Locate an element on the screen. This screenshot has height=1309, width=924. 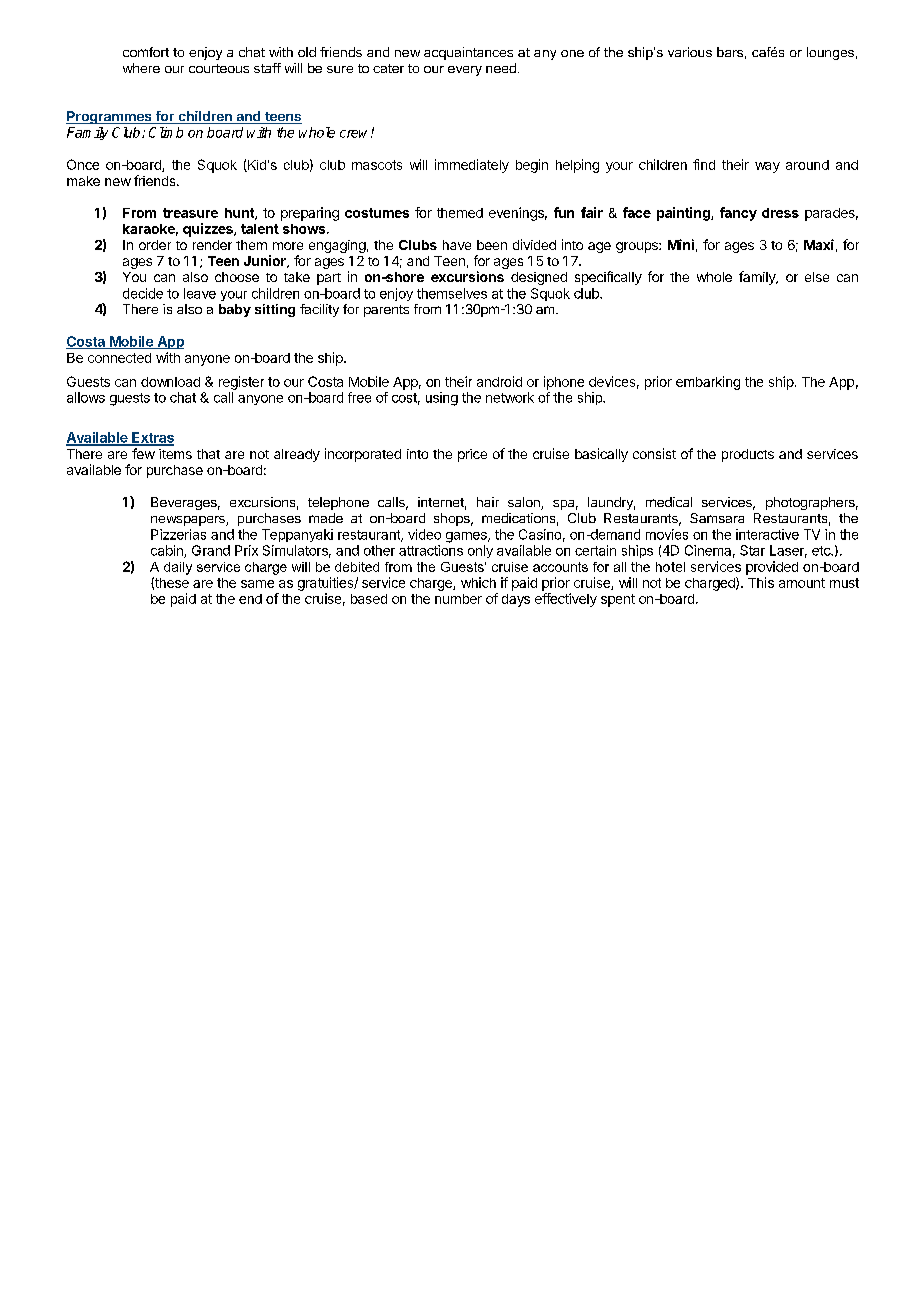
baby is located at coordinates (235, 310).
